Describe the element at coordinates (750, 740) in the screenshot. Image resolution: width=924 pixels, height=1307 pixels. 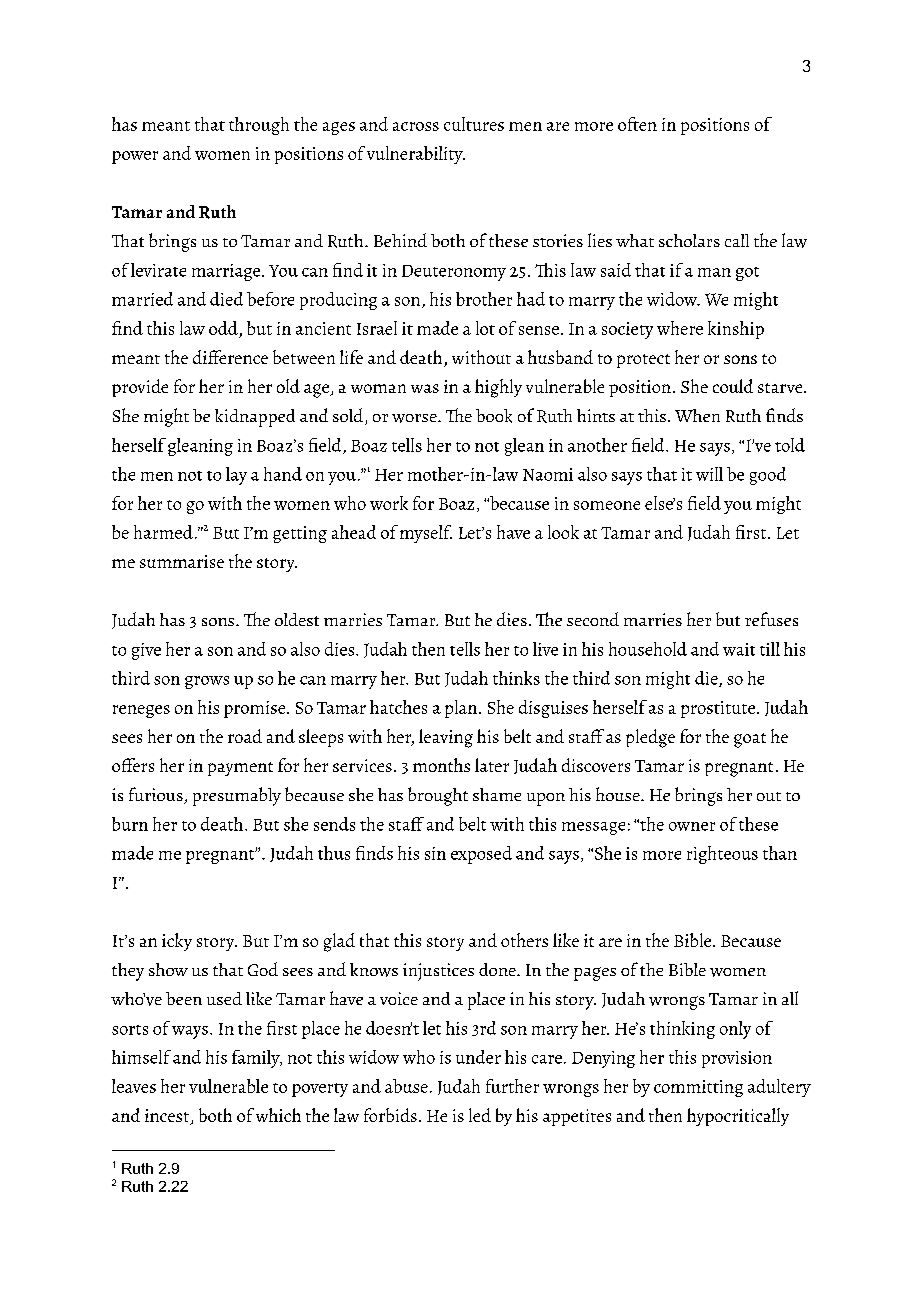
I see `goat` at that location.
